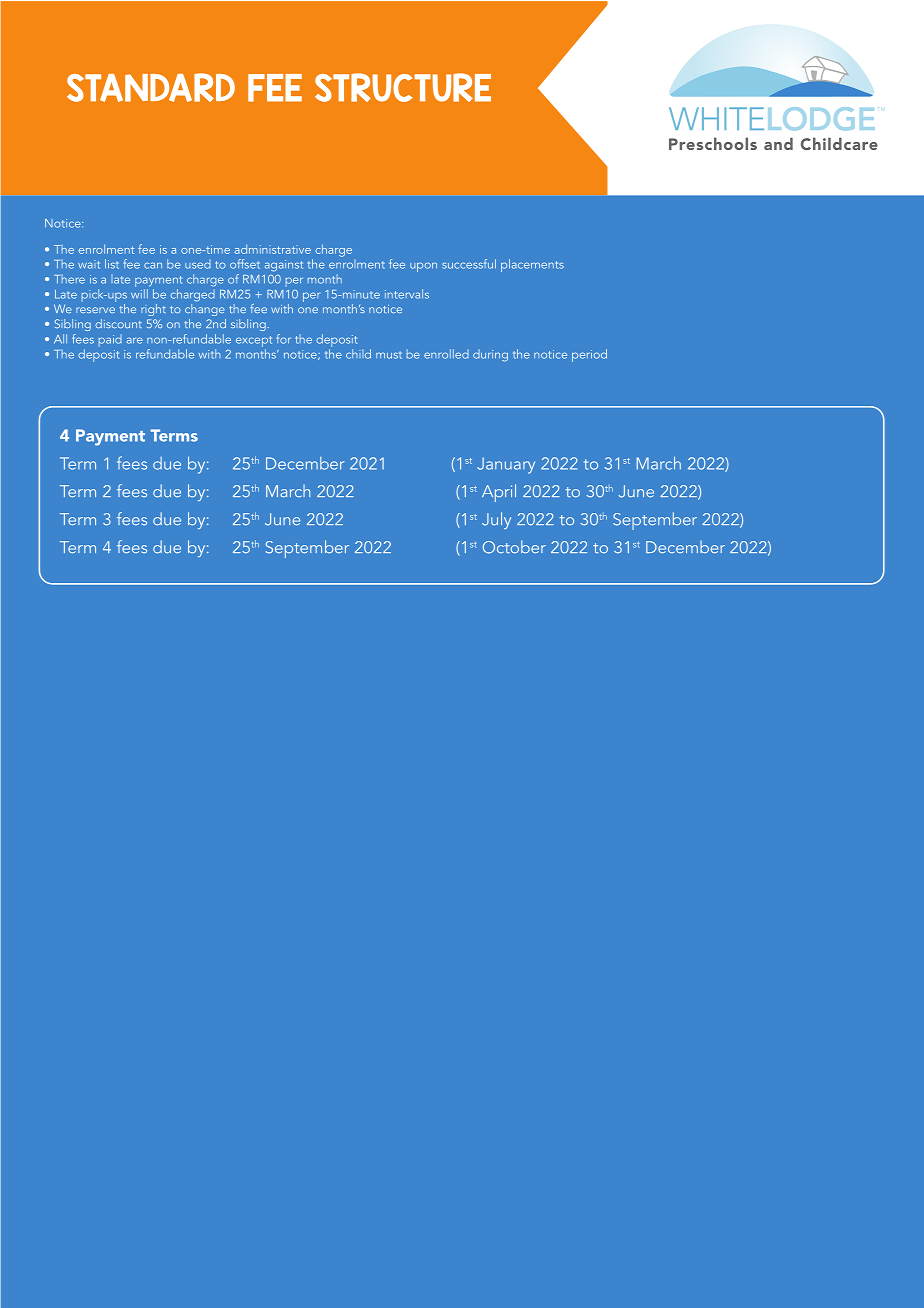 This screenshot has width=924, height=1308. I want to click on July, so click(496, 520).
